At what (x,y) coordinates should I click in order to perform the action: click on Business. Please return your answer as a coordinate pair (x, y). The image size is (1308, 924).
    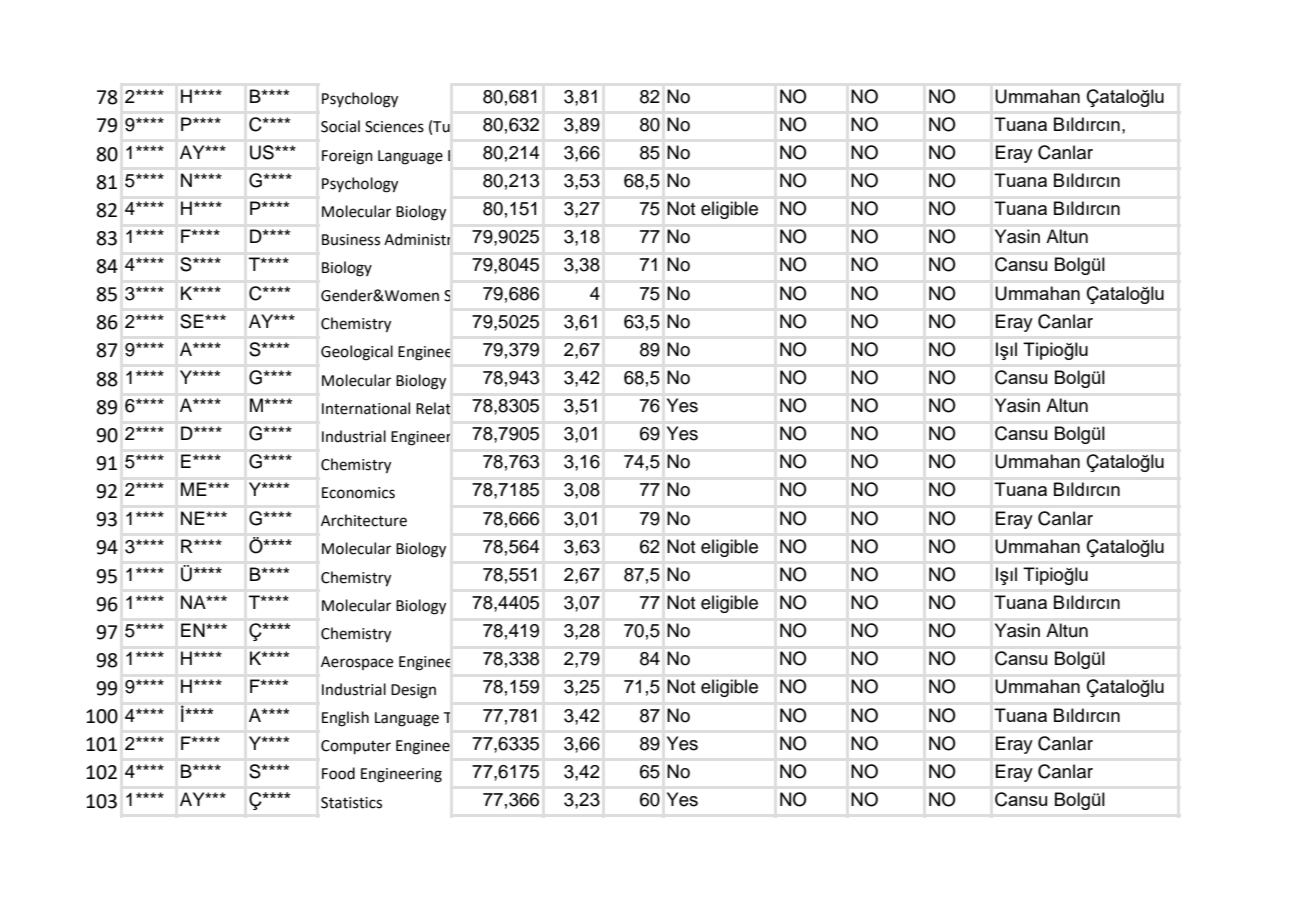
    Looking at the image, I should click on (351, 240).
